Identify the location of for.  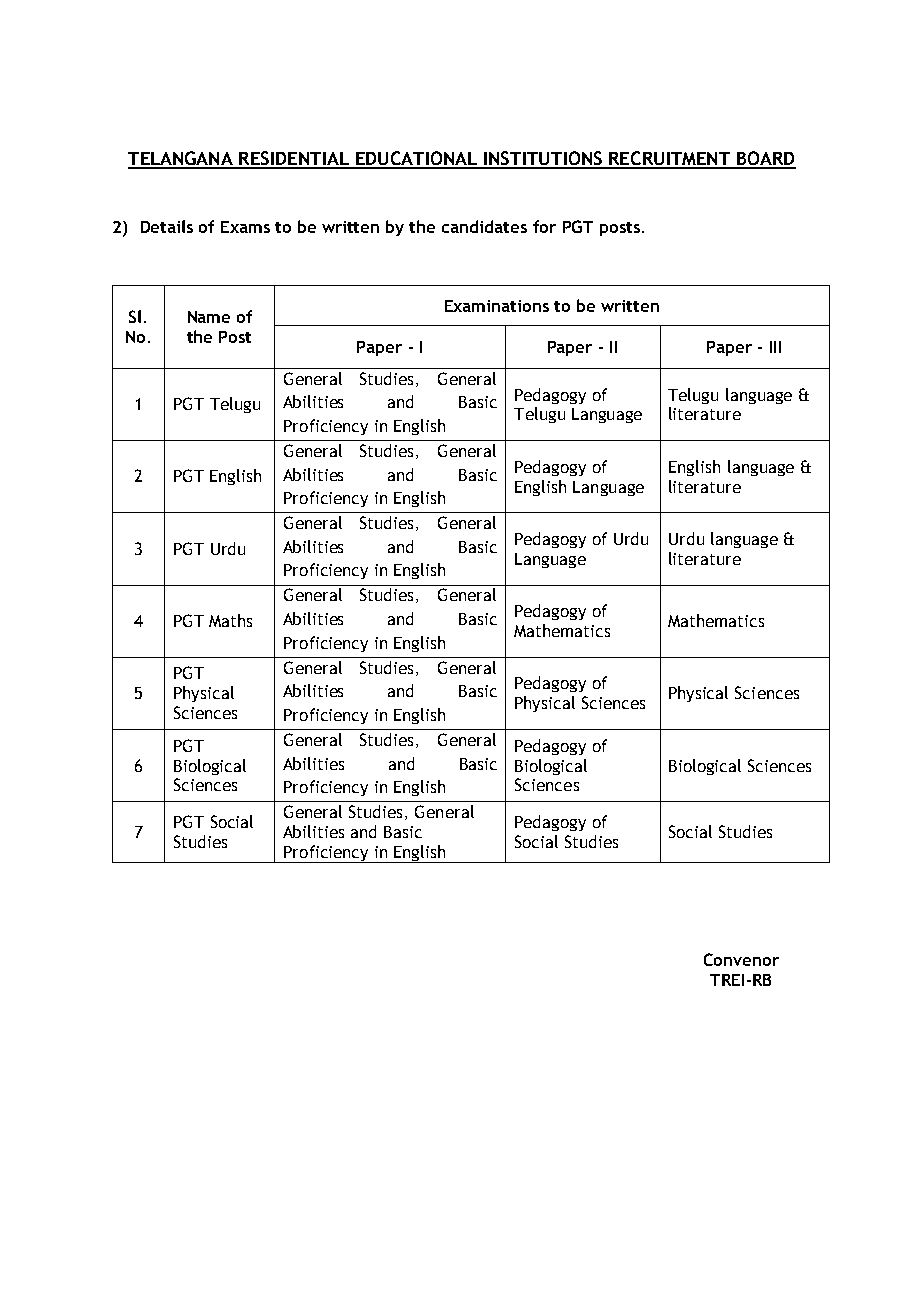
(544, 226).
